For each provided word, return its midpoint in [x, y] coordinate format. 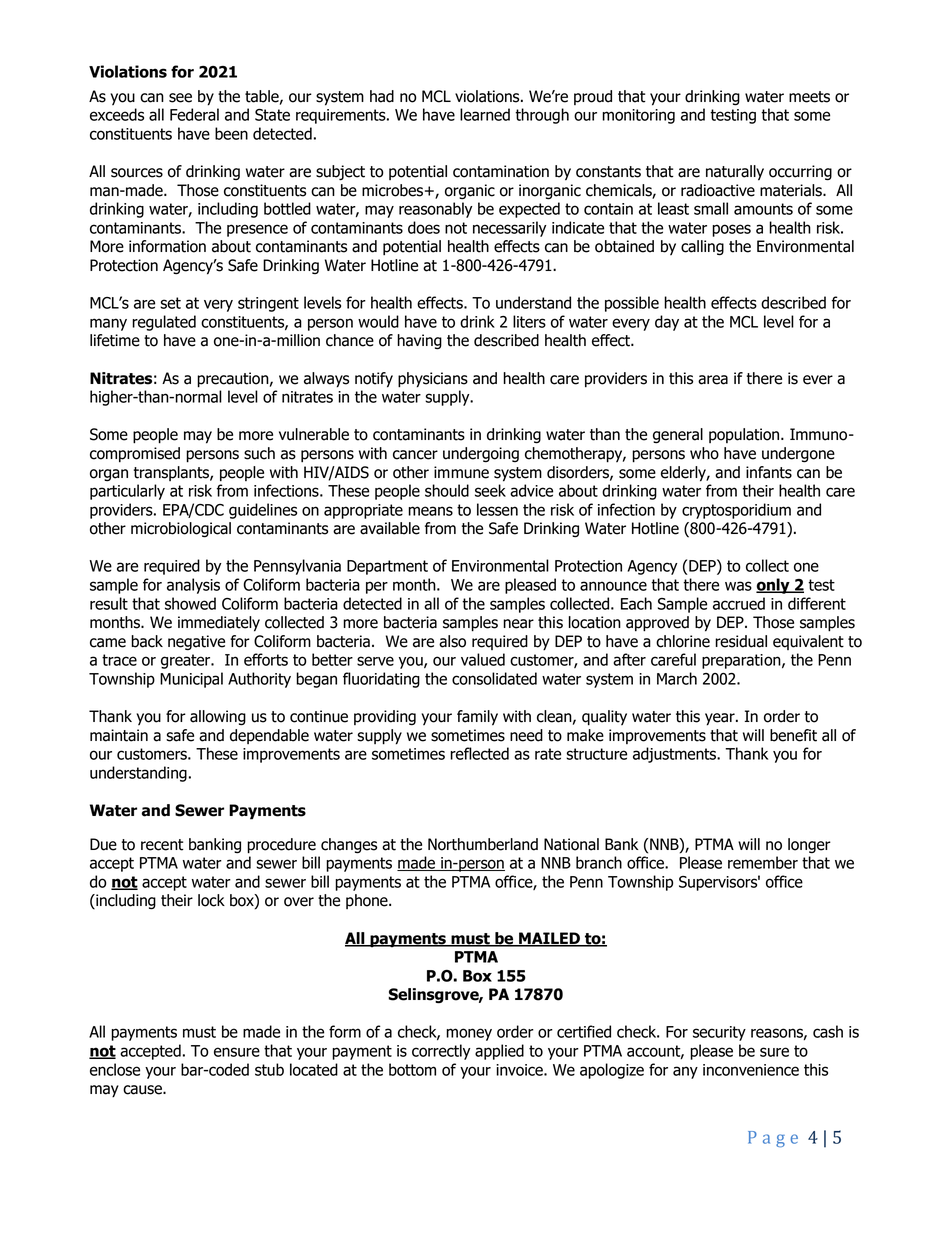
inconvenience [751, 1070]
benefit [793, 735]
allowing [218, 718]
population [745, 435]
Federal [194, 114]
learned [485, 114]
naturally [735, 173]
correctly [441, 1052]
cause [143, 1090]
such [259, 453]
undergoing [481, 455]
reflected [479, 753]
